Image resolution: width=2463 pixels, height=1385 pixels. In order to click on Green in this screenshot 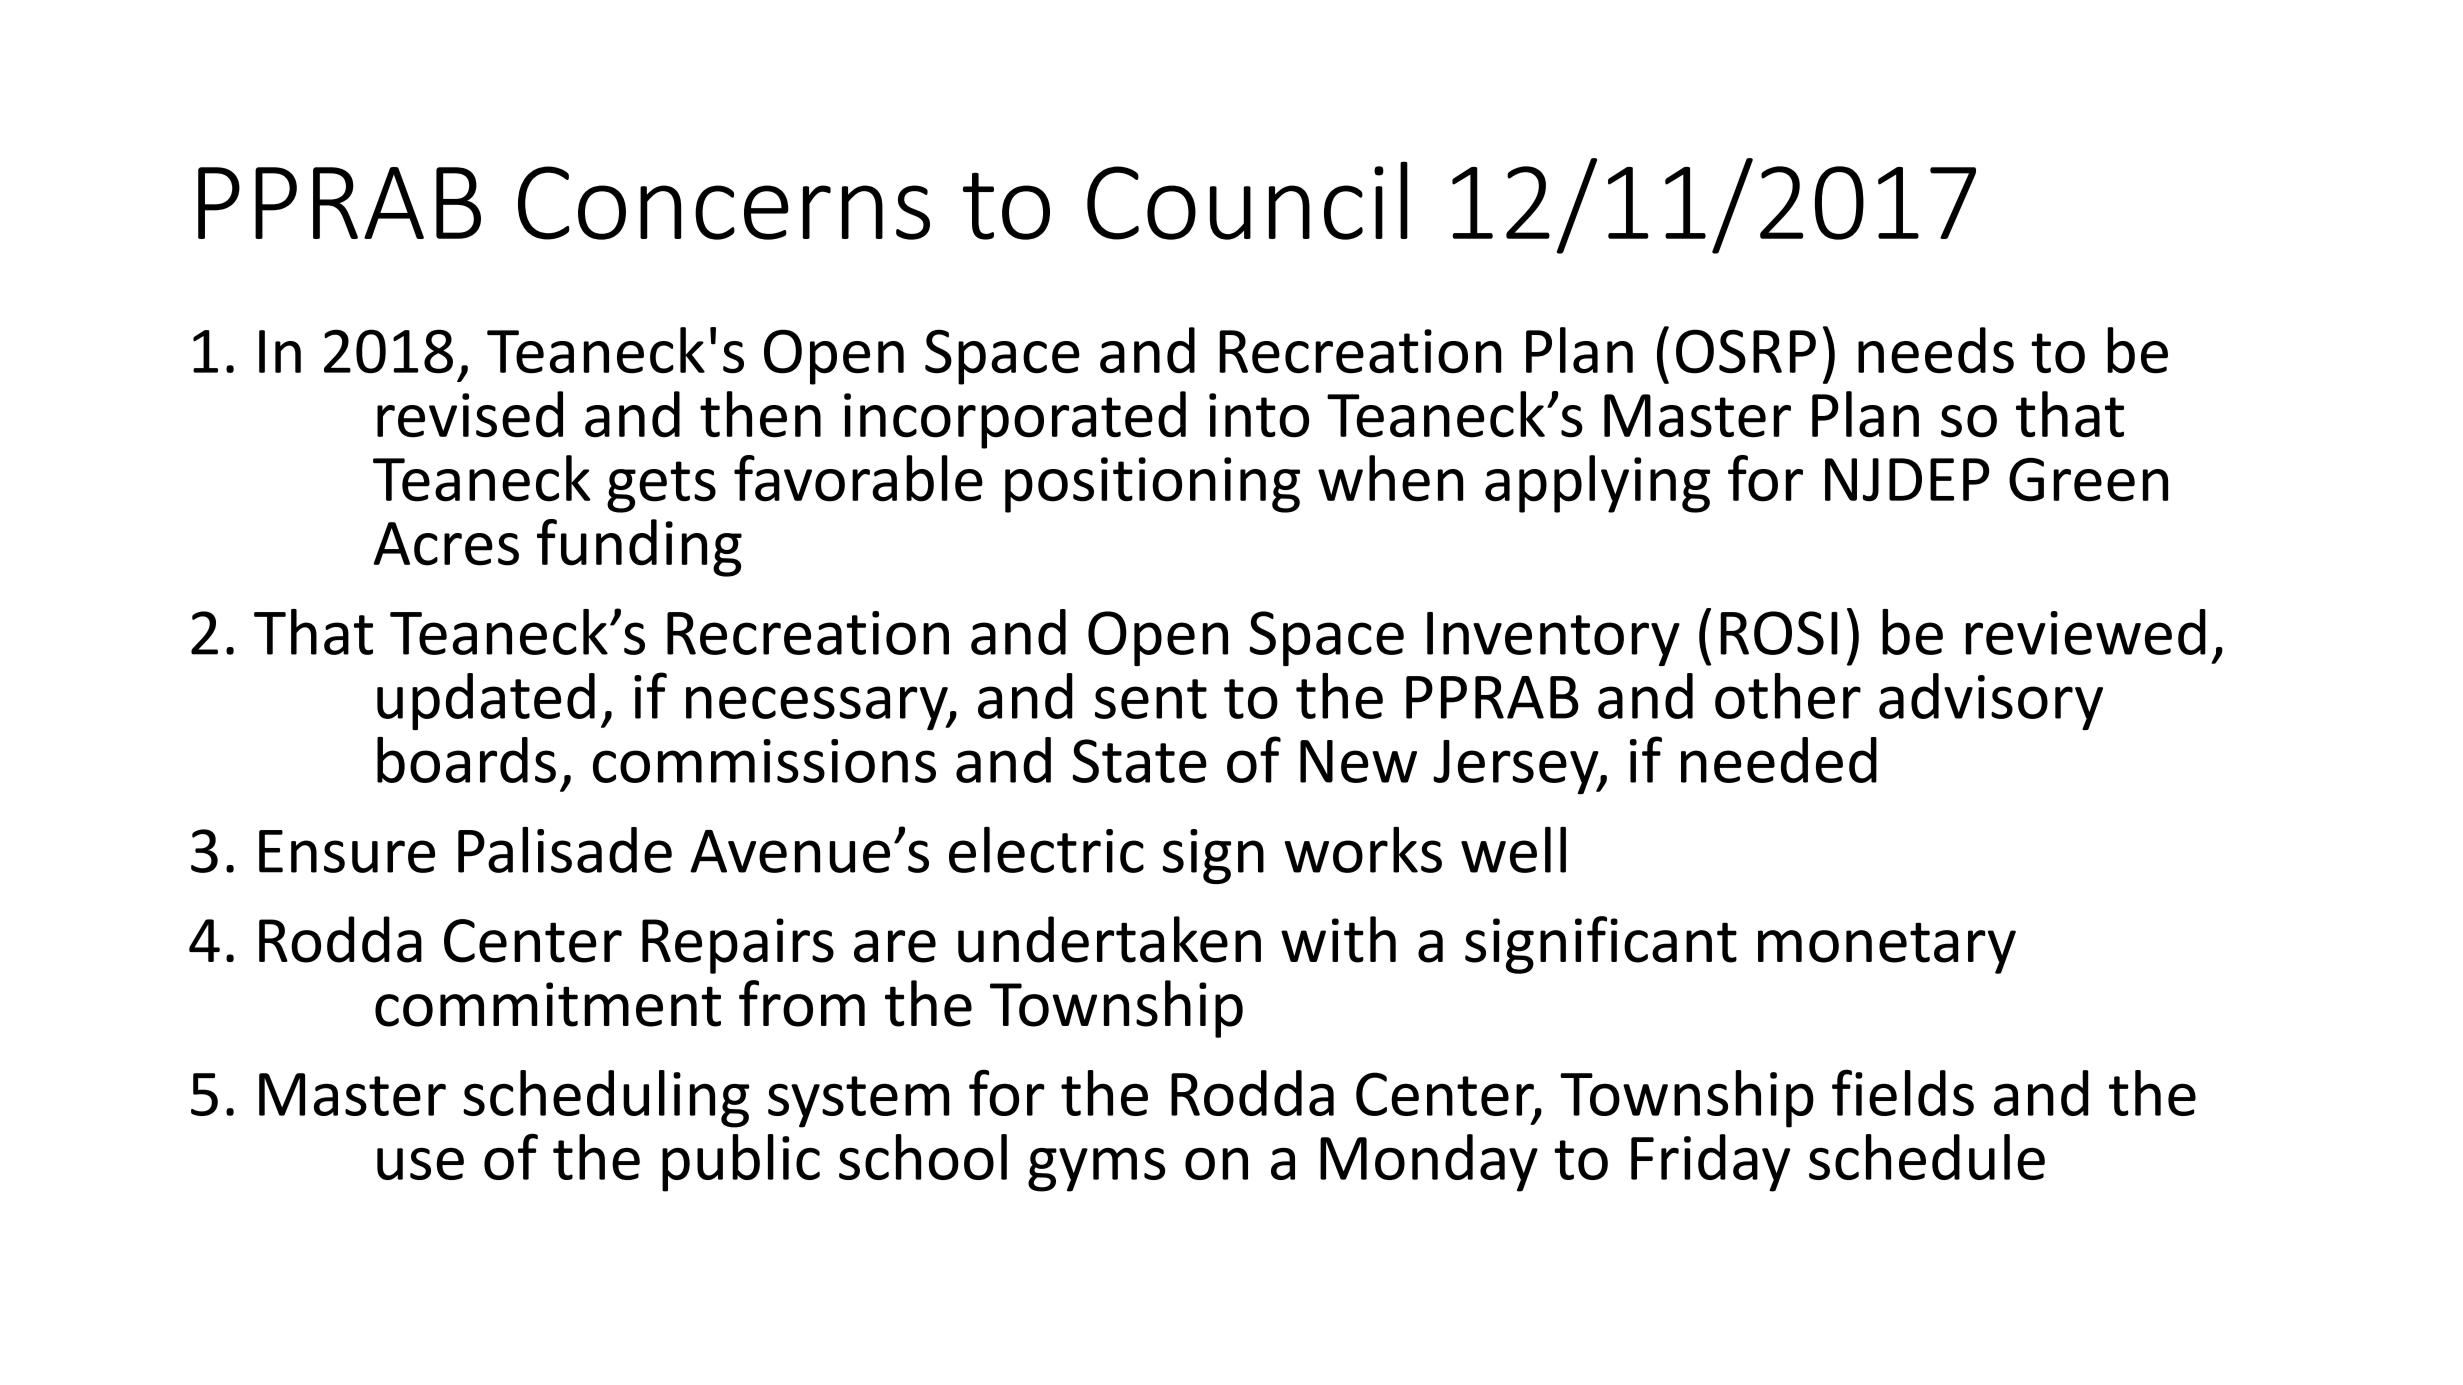, I will do `click(2088, 480)`.
